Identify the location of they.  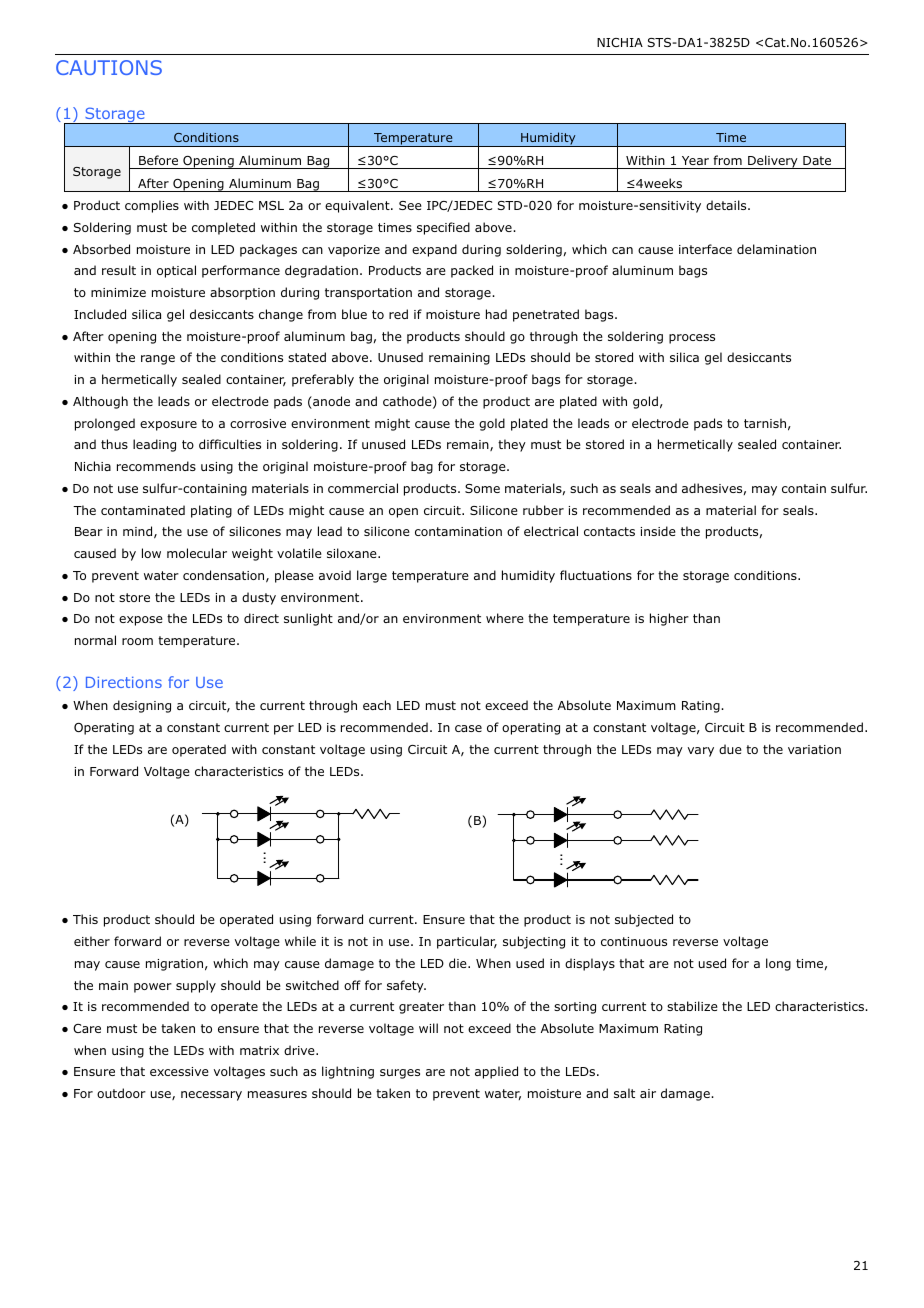
(512, 445).
